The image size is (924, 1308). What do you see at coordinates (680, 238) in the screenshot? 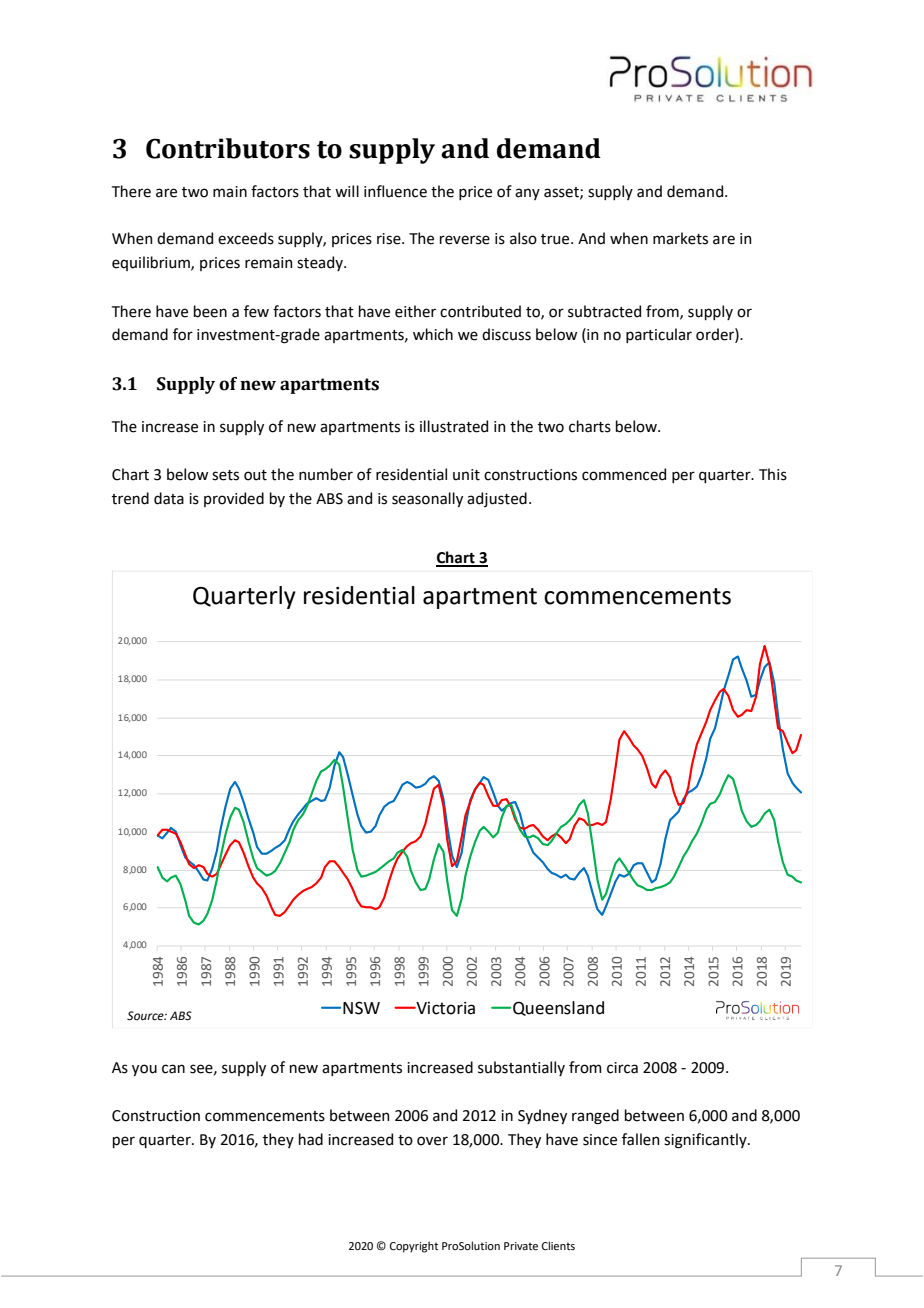
I see `markets` at bounding box center [680, 238].
